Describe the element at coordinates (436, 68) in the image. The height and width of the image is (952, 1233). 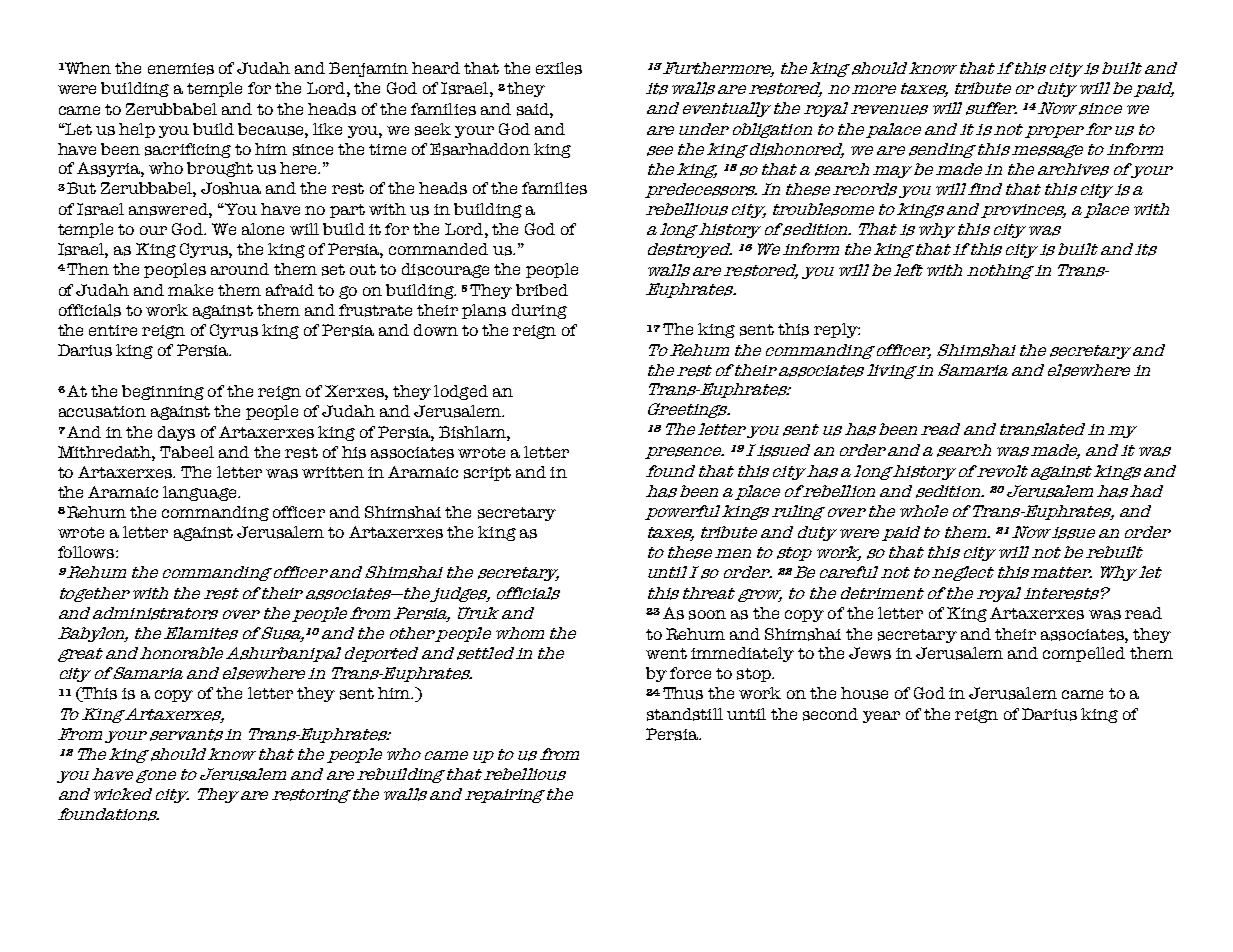
I see `heard` at that location.
